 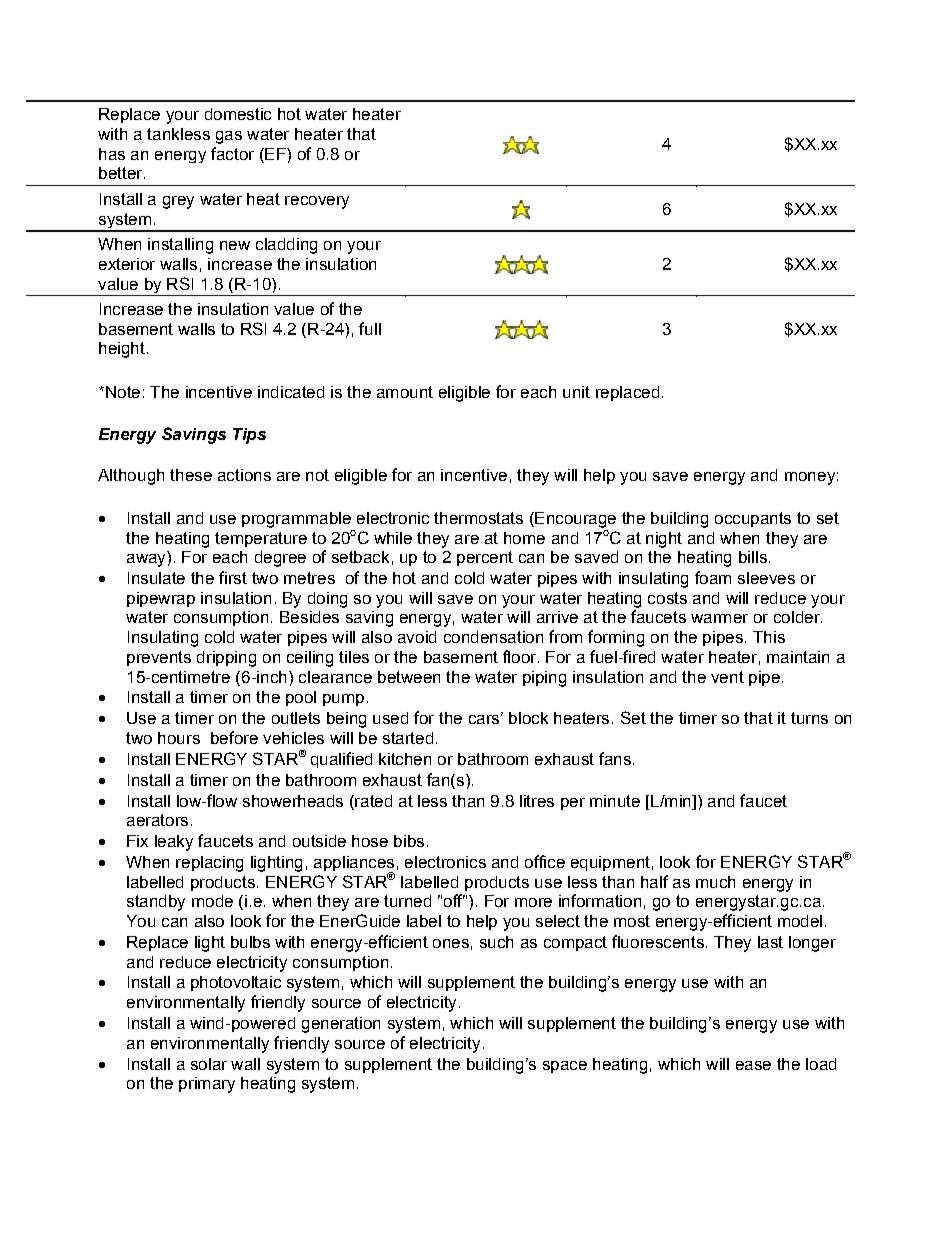 I want to click on amount, so click(x=405, y=392).
